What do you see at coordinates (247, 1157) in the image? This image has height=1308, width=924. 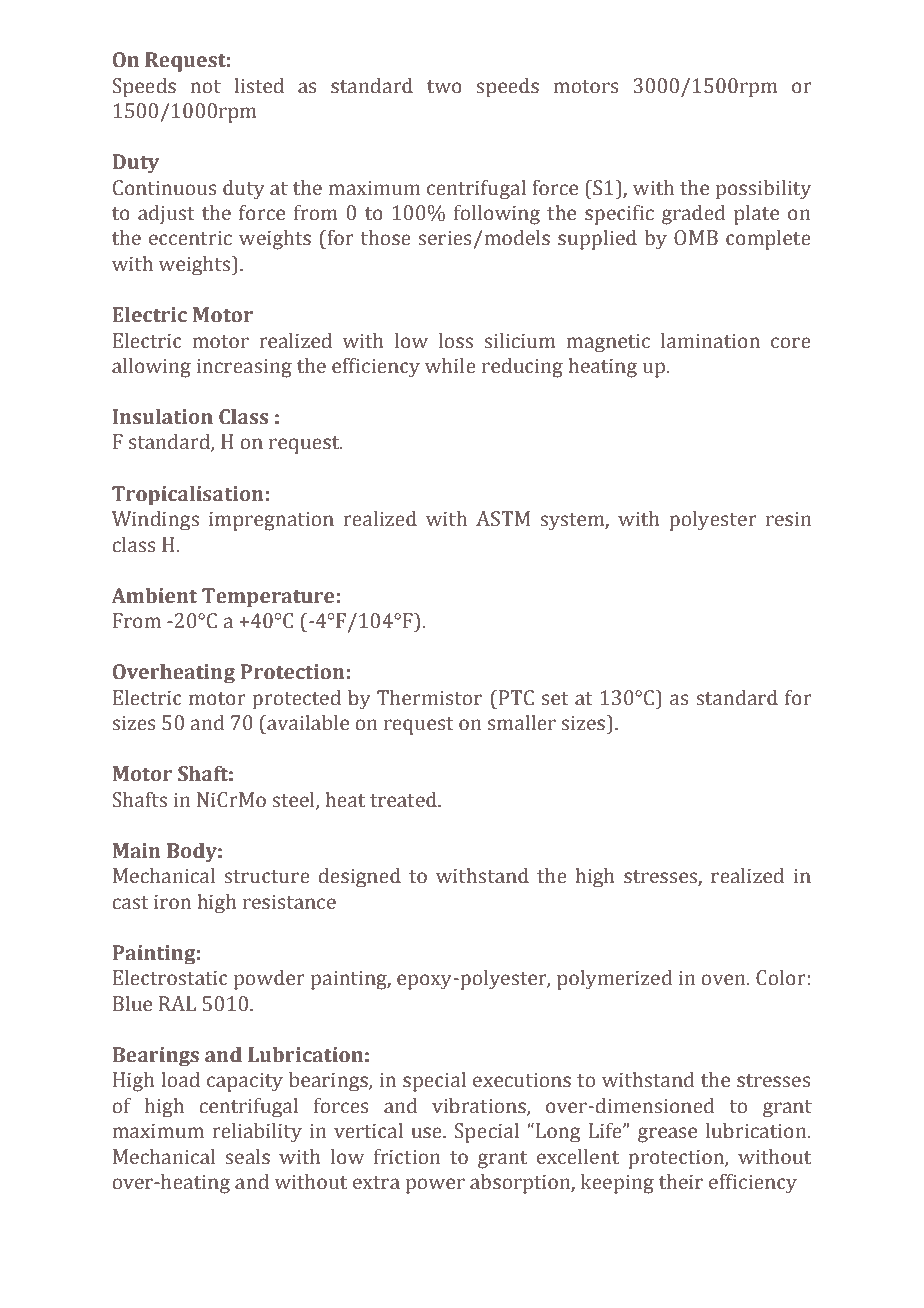 I see `seals` at bounding box center [247, 1157].
